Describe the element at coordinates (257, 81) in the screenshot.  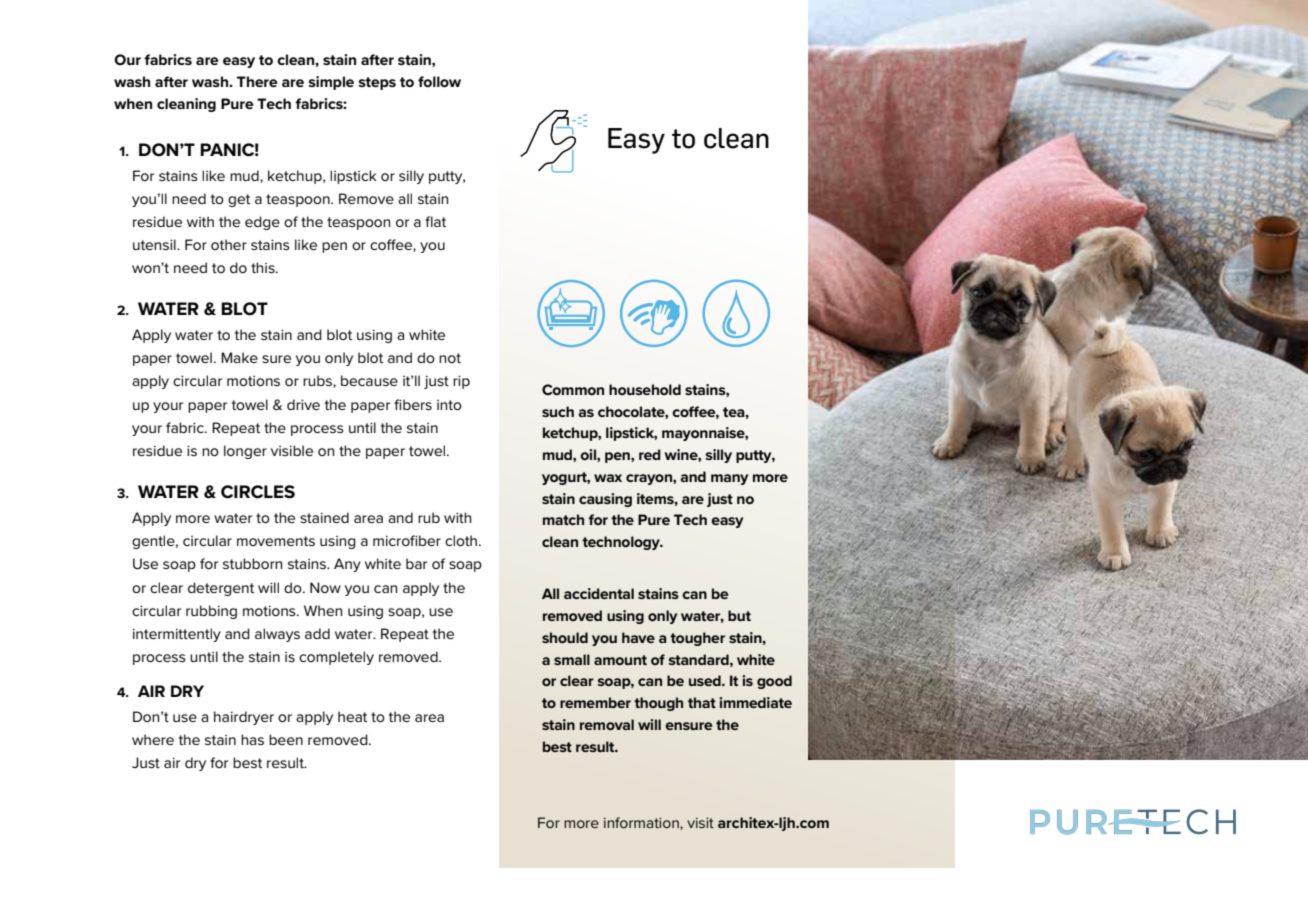
I see `There` at that location.
